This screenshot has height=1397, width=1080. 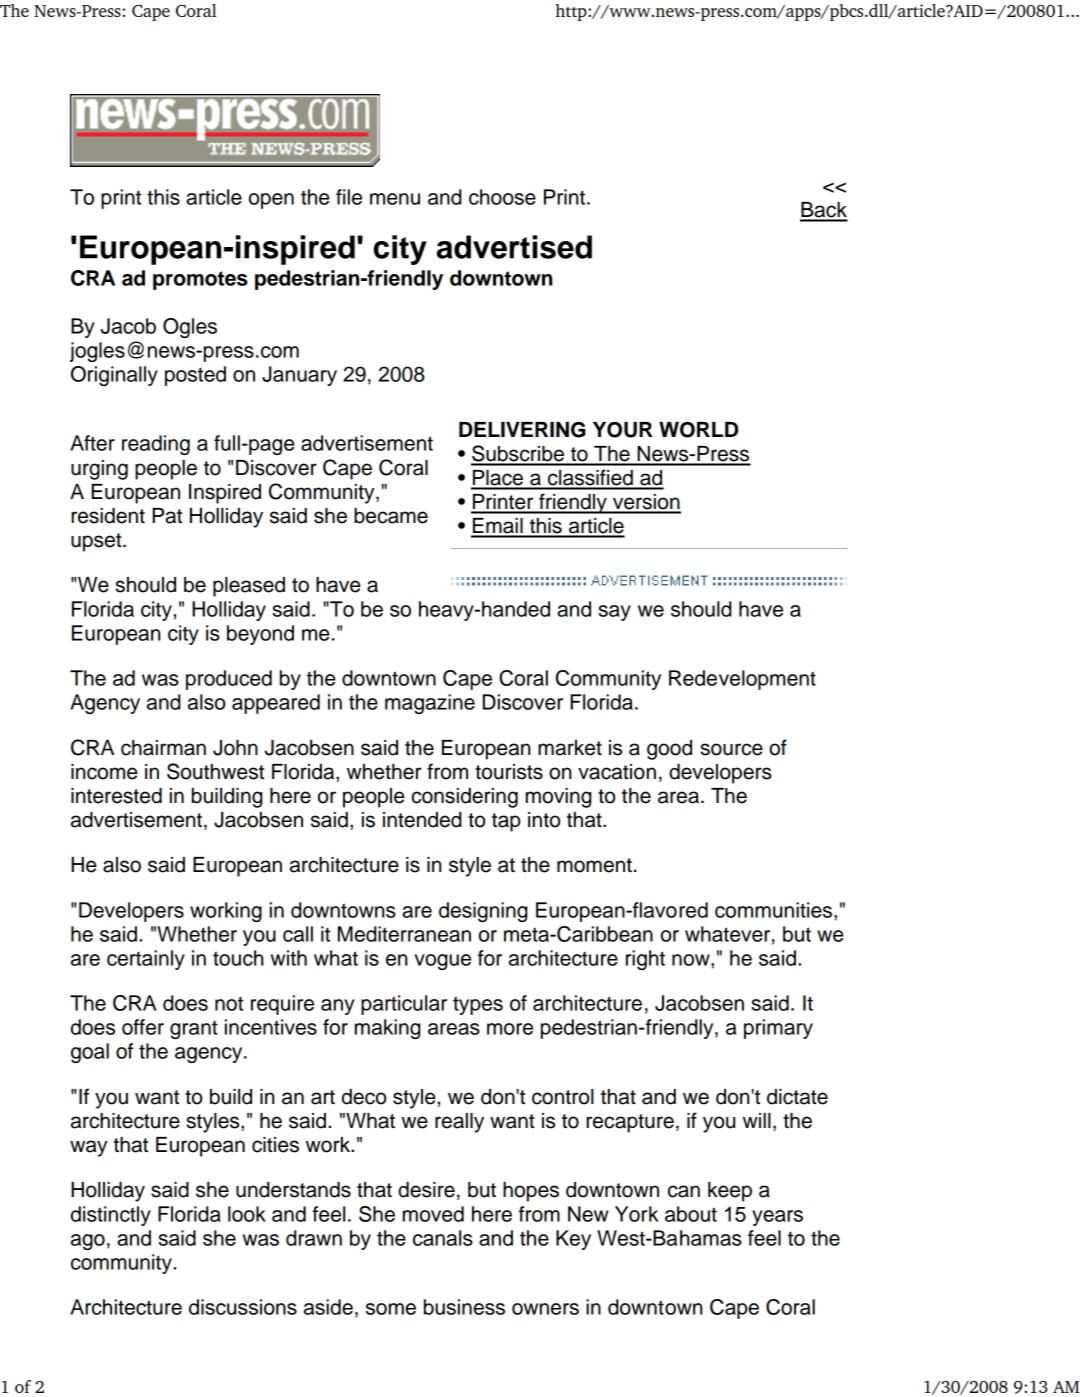 I want to click on discussions, so click(x=243, y=1307).
